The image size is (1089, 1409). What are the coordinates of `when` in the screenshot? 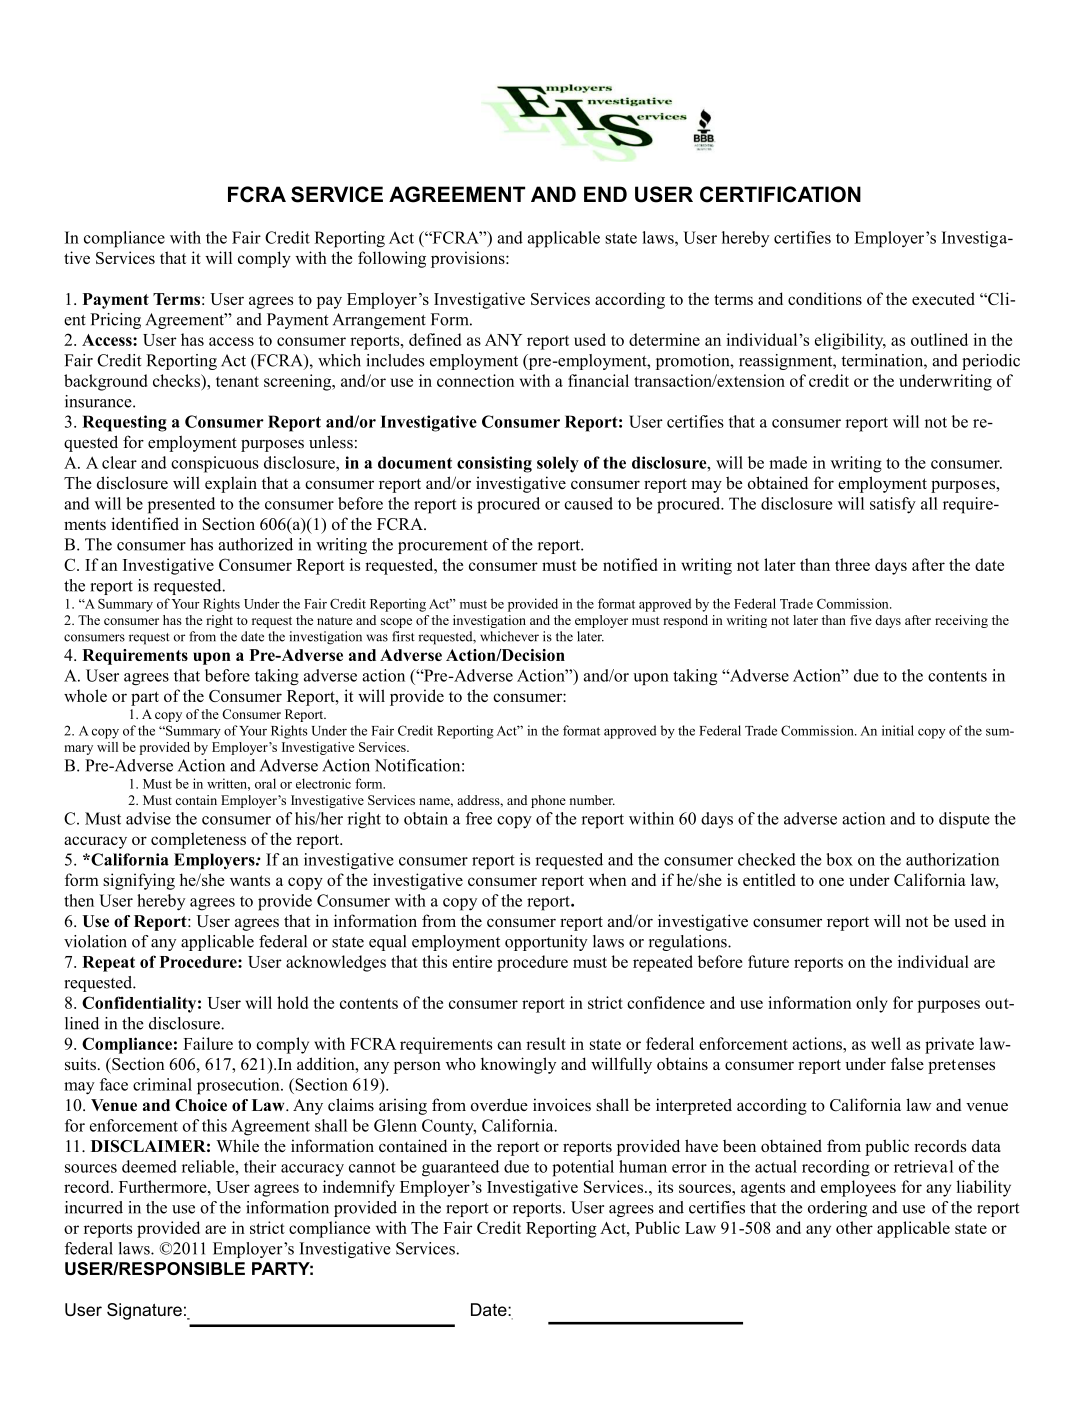 It's located at (608, 879).
